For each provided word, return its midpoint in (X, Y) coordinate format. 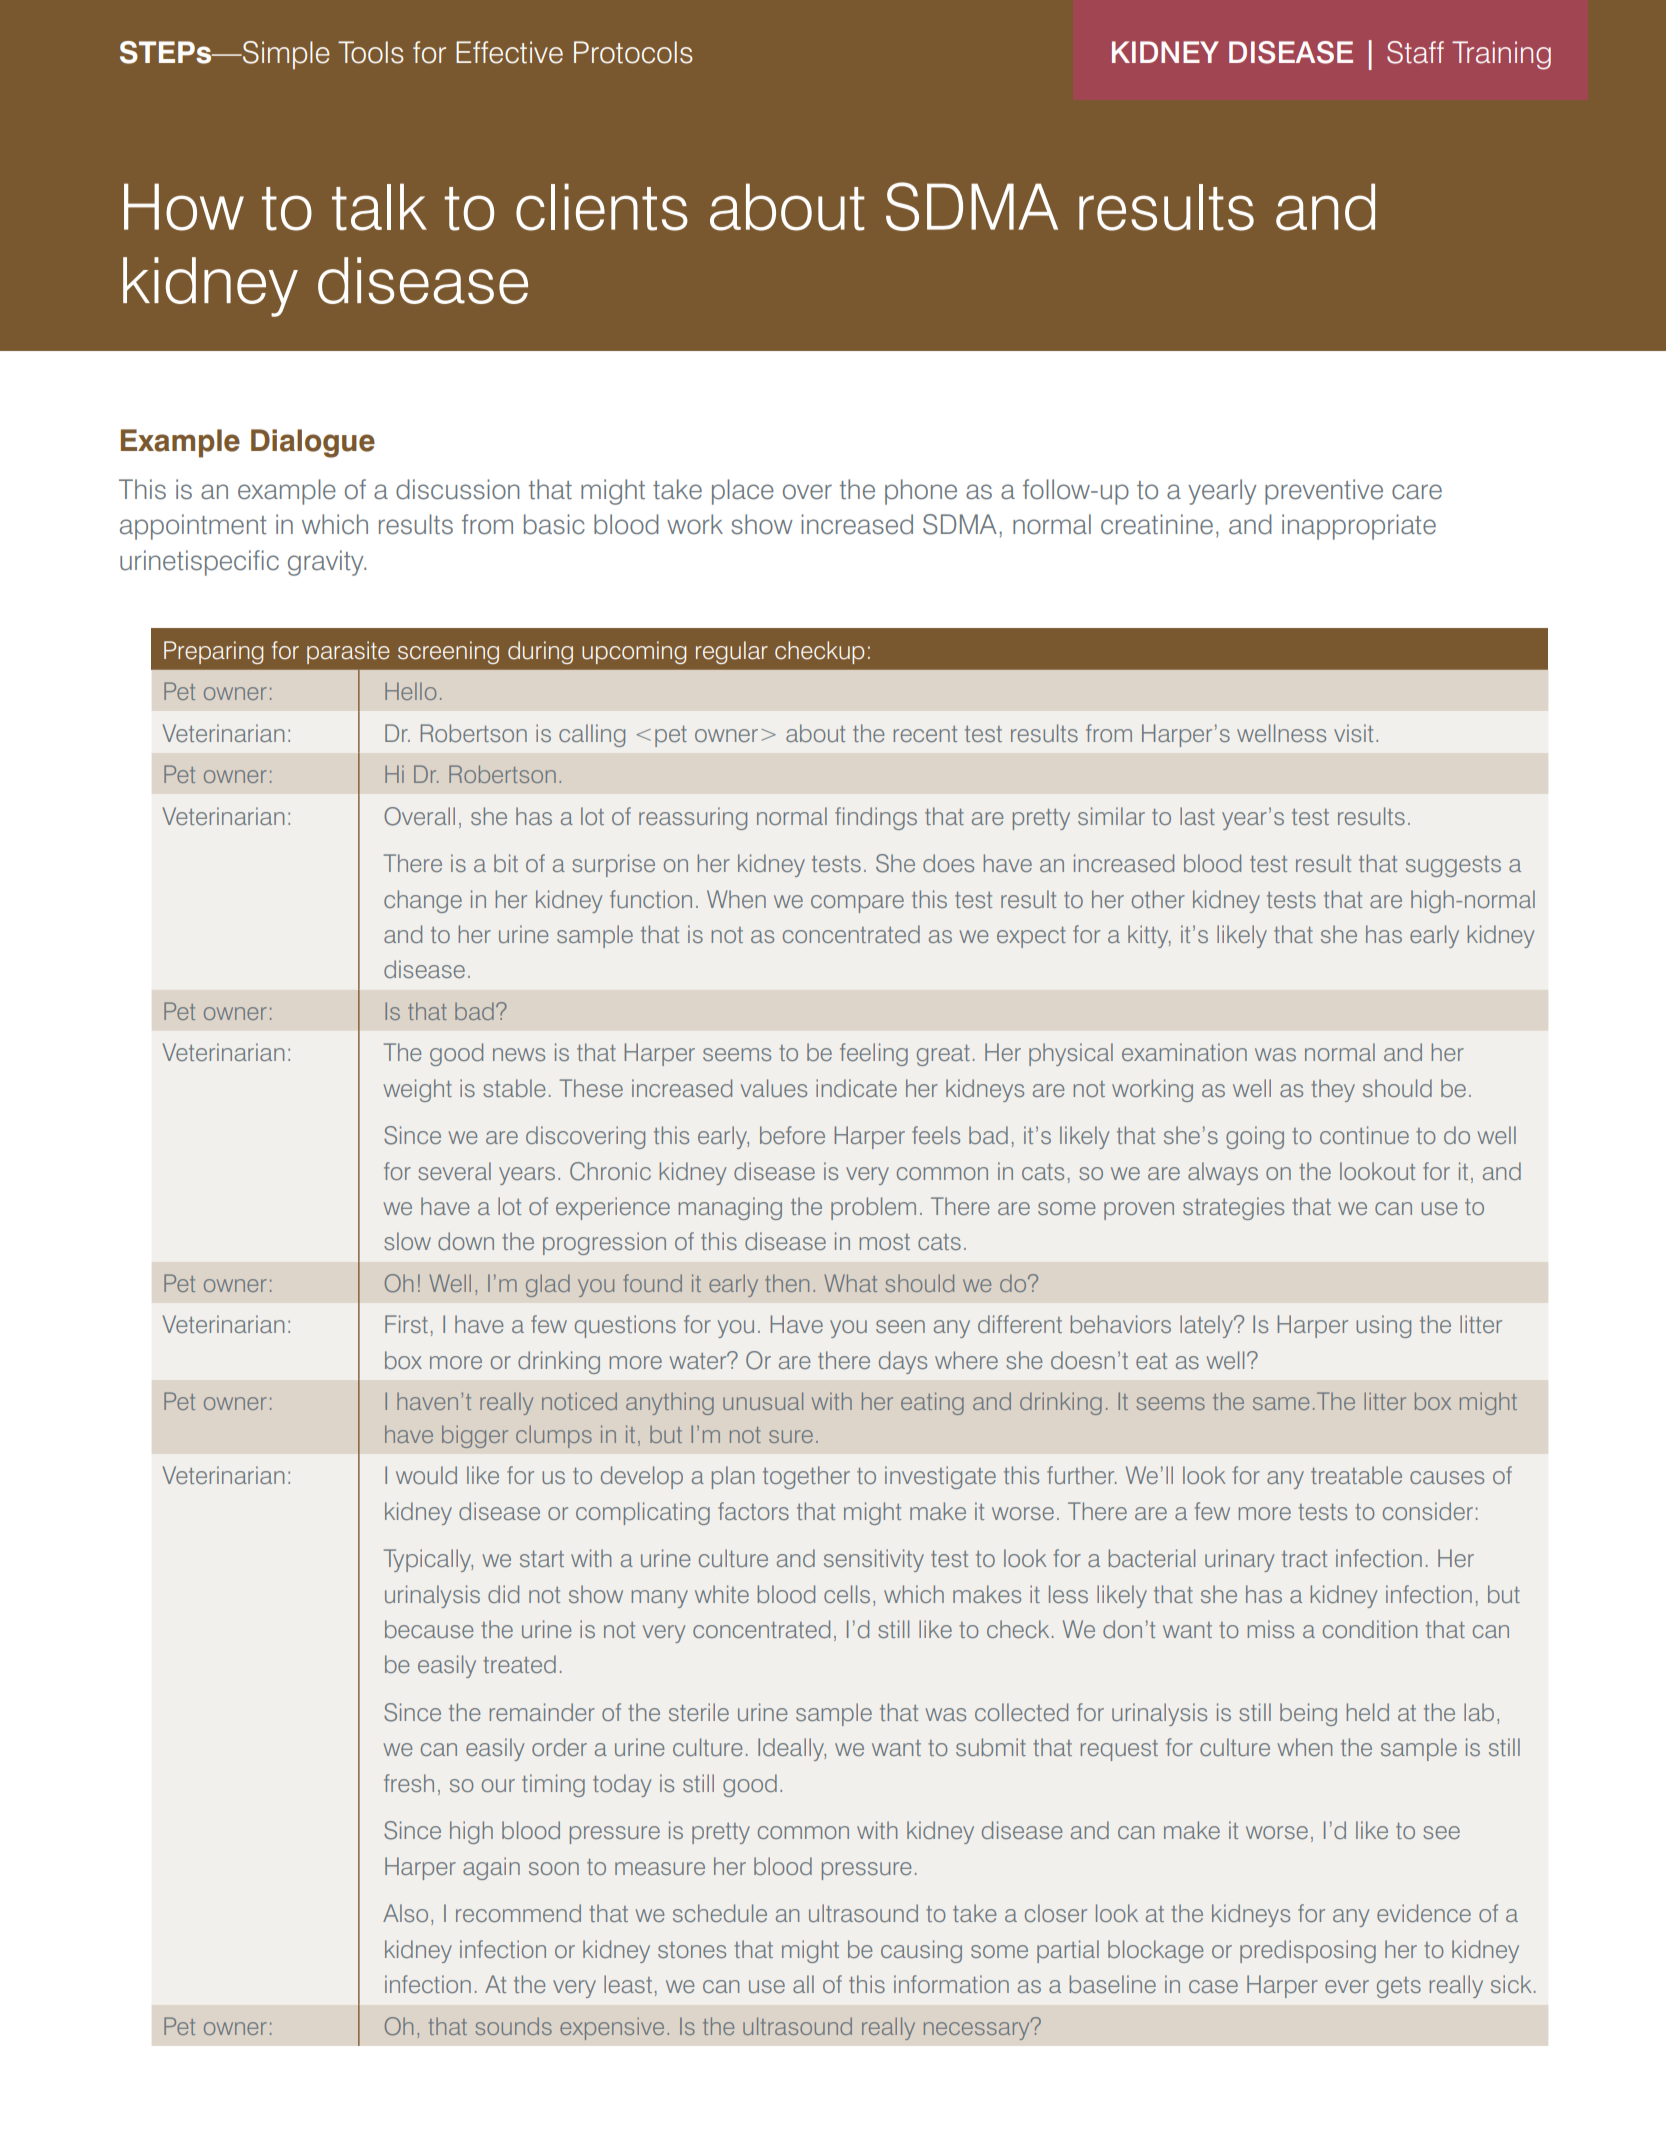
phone (921, 492)
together (806, 1477)
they (1333, 1090)
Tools (371, 52)
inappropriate (1359, 527)
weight (417, 1090)
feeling (874, 1054)
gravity (327, 563)
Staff (1415, 52)
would (426, 1475)
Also (405, 1913)
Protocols (633, 52)
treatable (1356, 1475)
